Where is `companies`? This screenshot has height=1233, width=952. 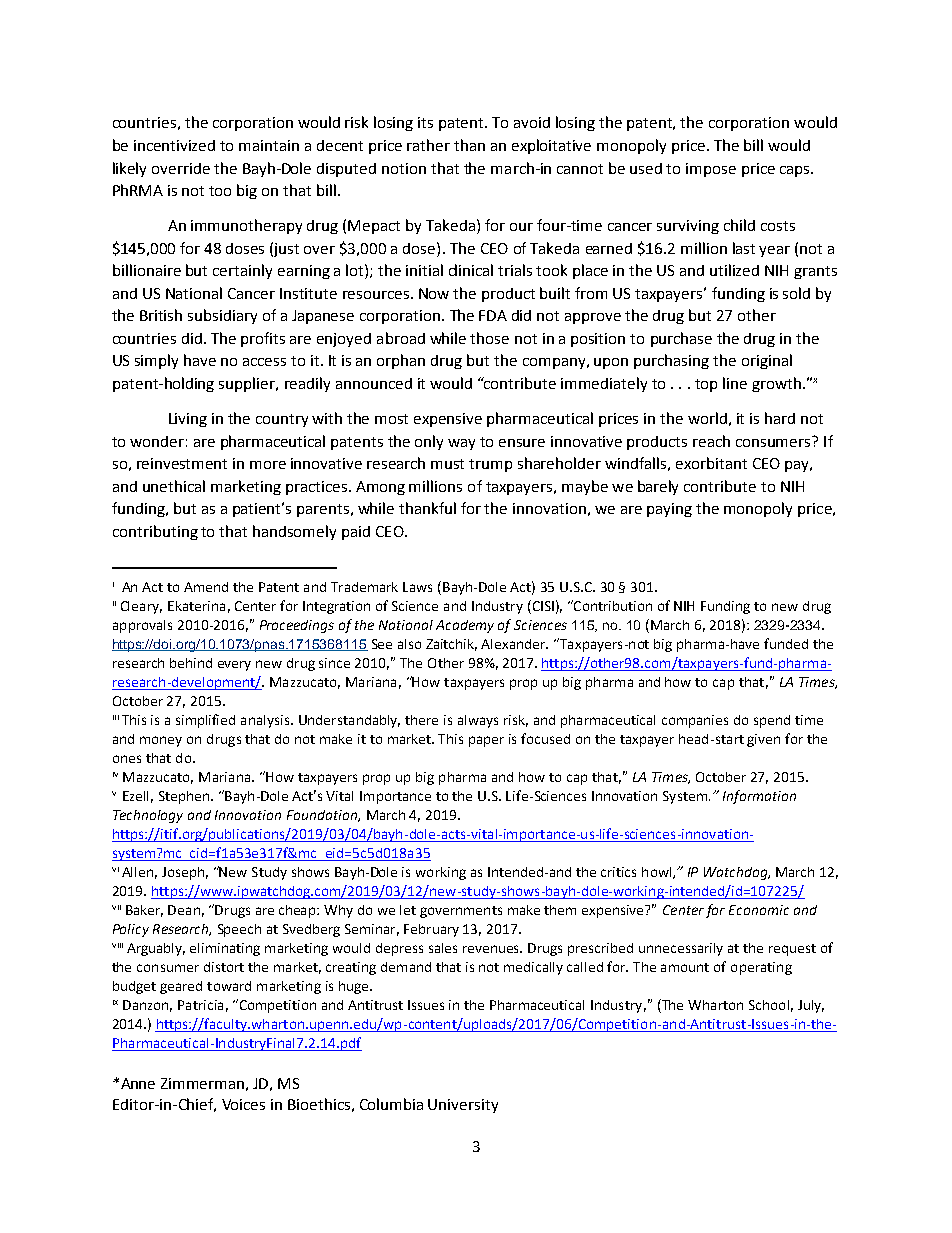
companies is located at coordinates (695, 721).
